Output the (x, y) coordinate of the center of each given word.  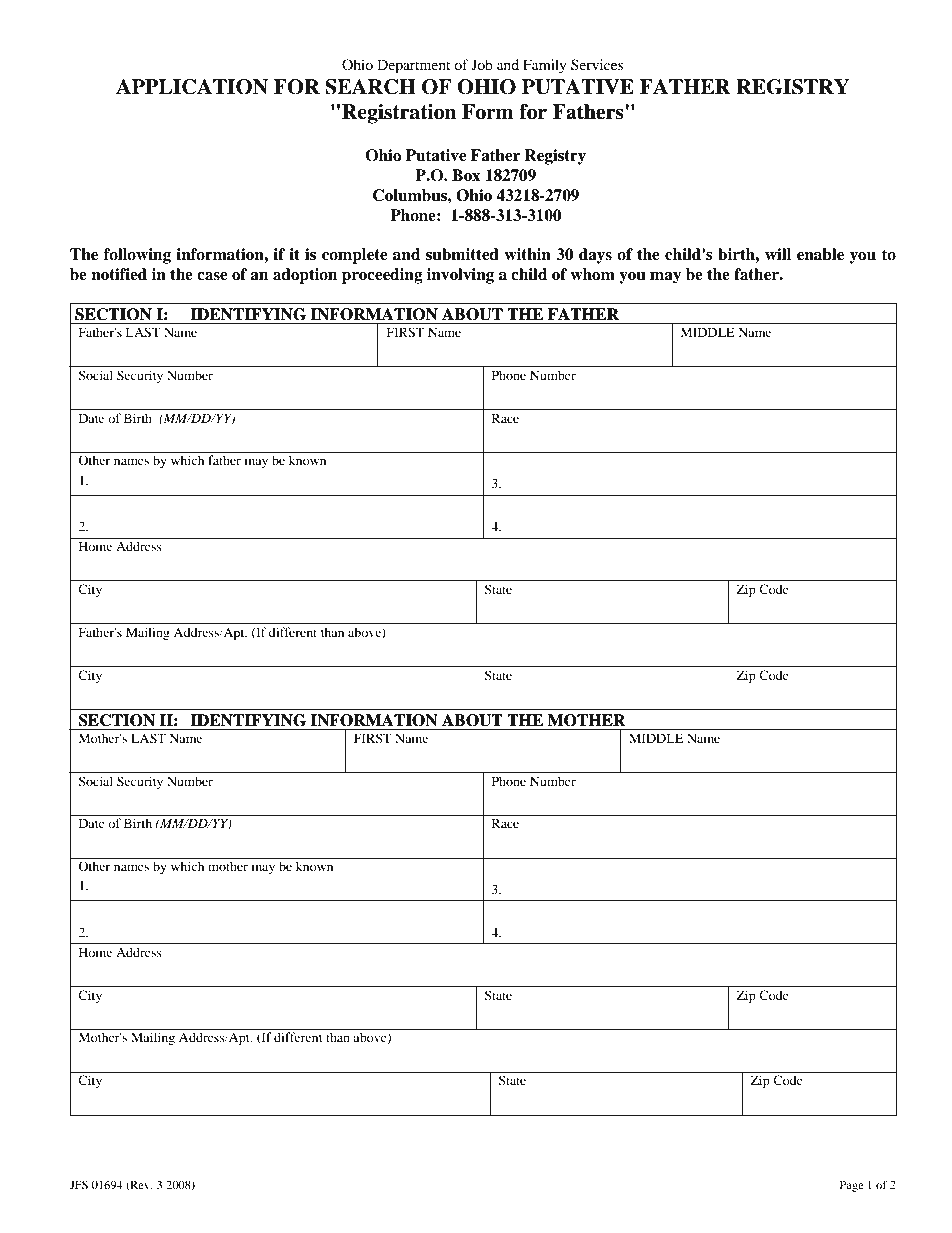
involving (460, 276)
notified (119, 274)
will (778, 254)
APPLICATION (192, 87)
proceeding (382, 276)
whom (592, 274)
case (212, 276)
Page (852, 1186)
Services (597, 64)
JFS (79, 1184)
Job (482, 64)
